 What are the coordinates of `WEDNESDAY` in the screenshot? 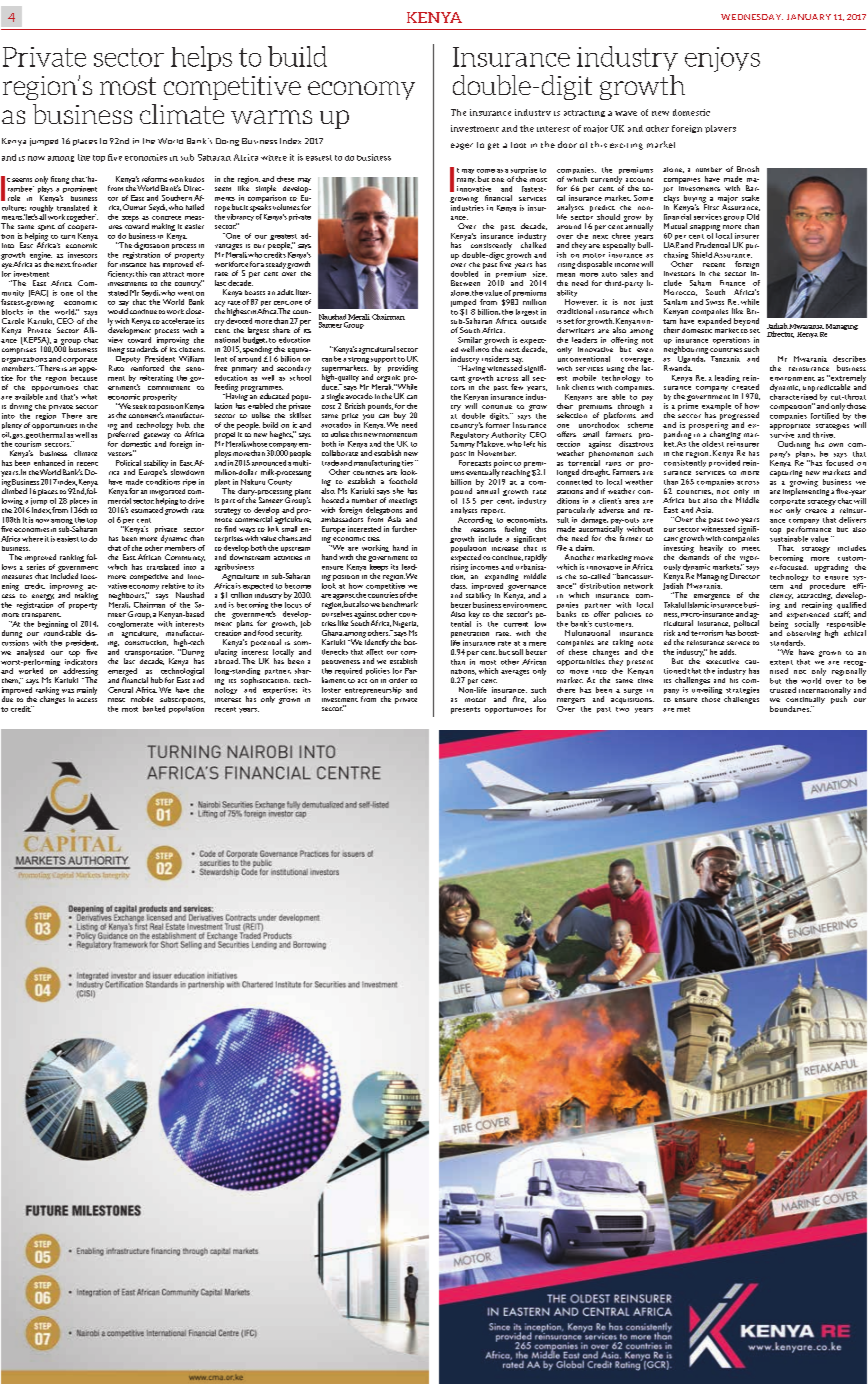 It's located at (752, 17).
